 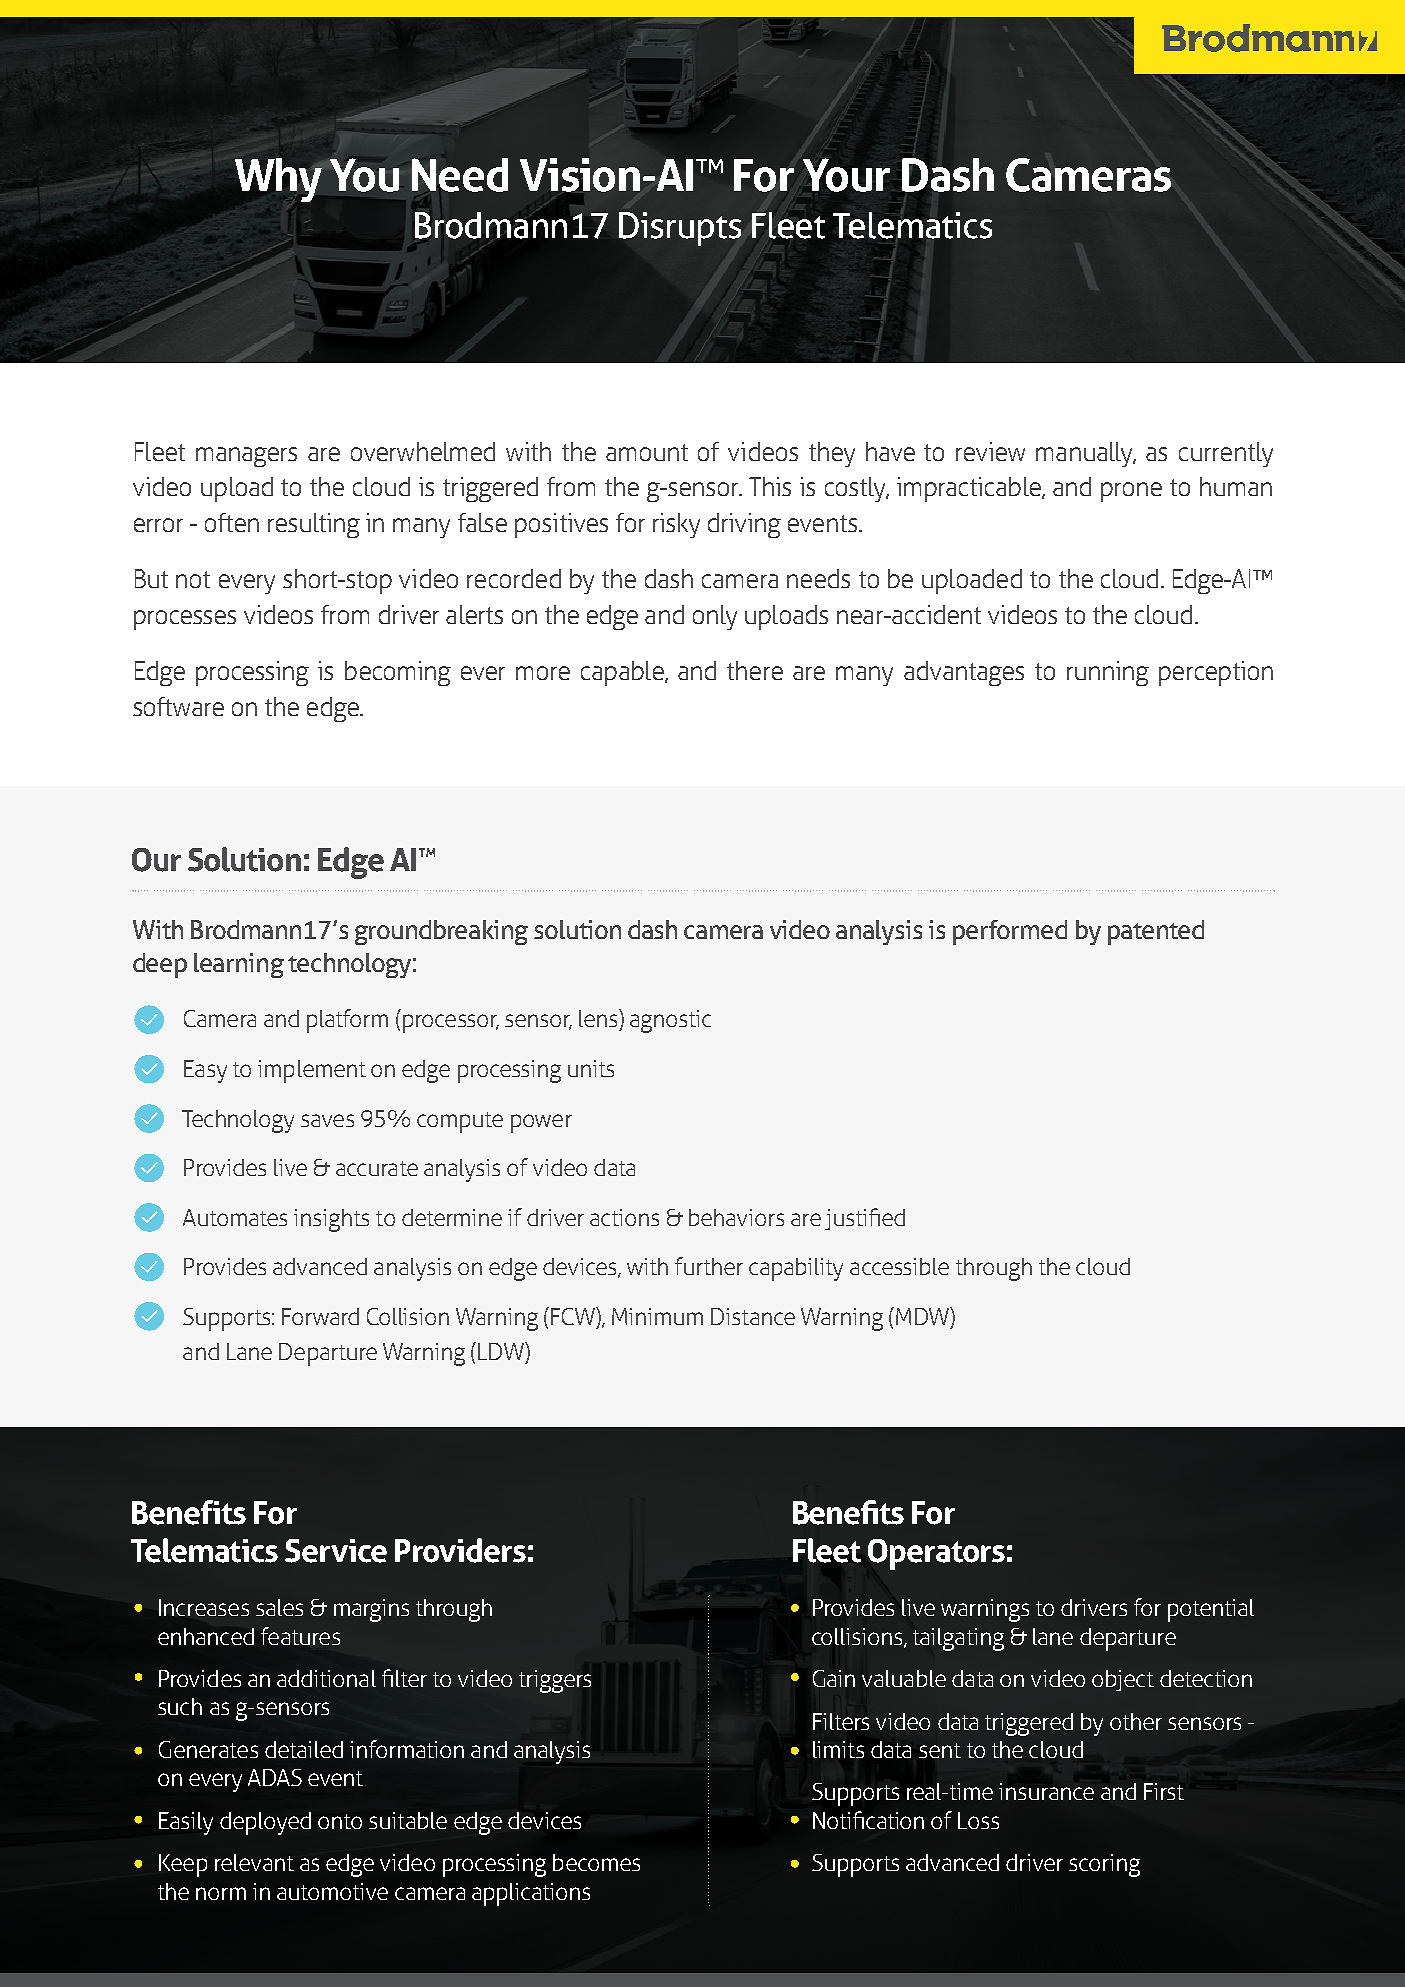 What do you see at coordinates (1108, 673) in the screenshot?
I see `running` at bounding box center [1108, 673].
